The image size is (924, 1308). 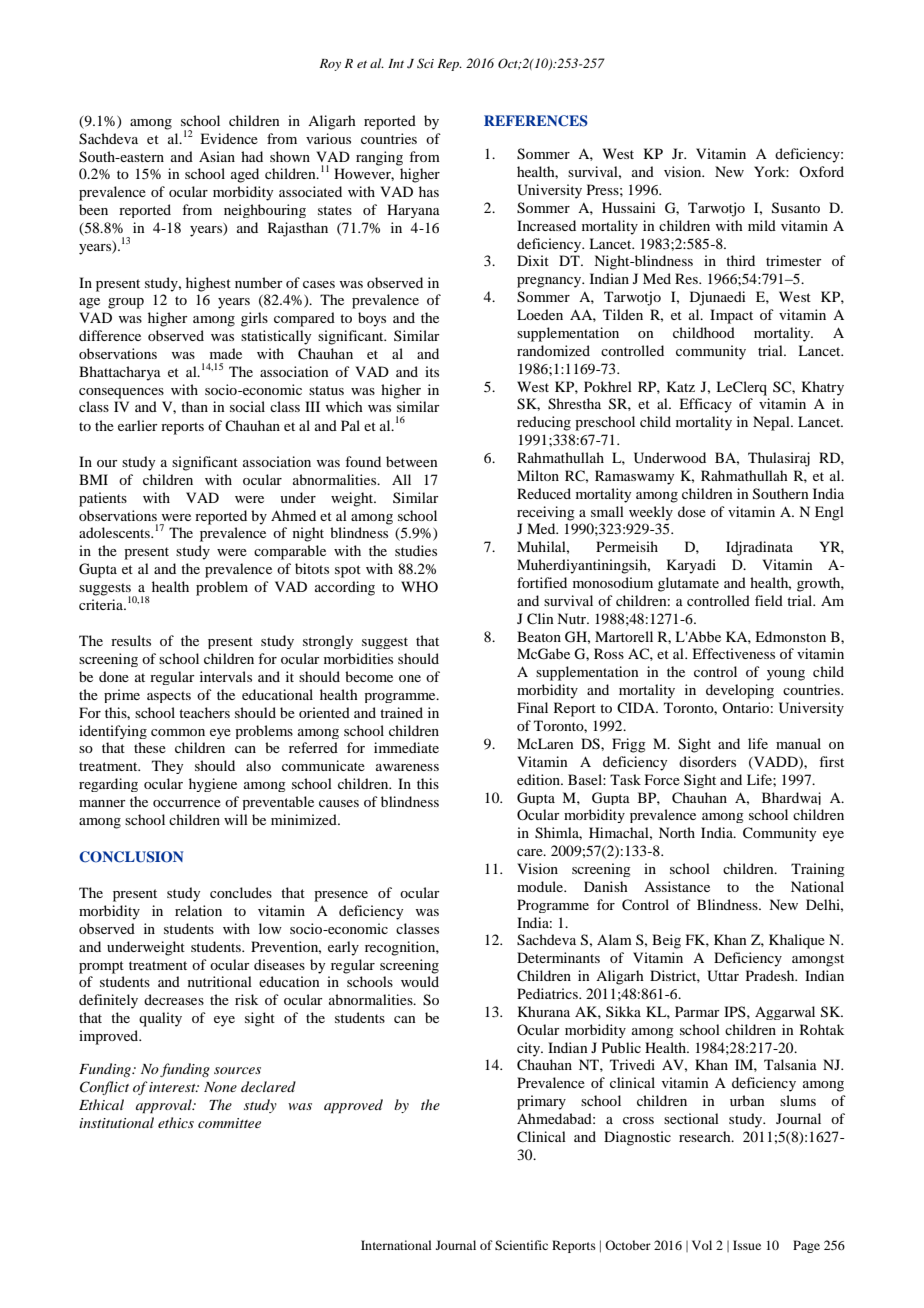 What do you see at coordinates (229, 138) in the page?
I see `Evidence` at bounding box center [229, 138].
